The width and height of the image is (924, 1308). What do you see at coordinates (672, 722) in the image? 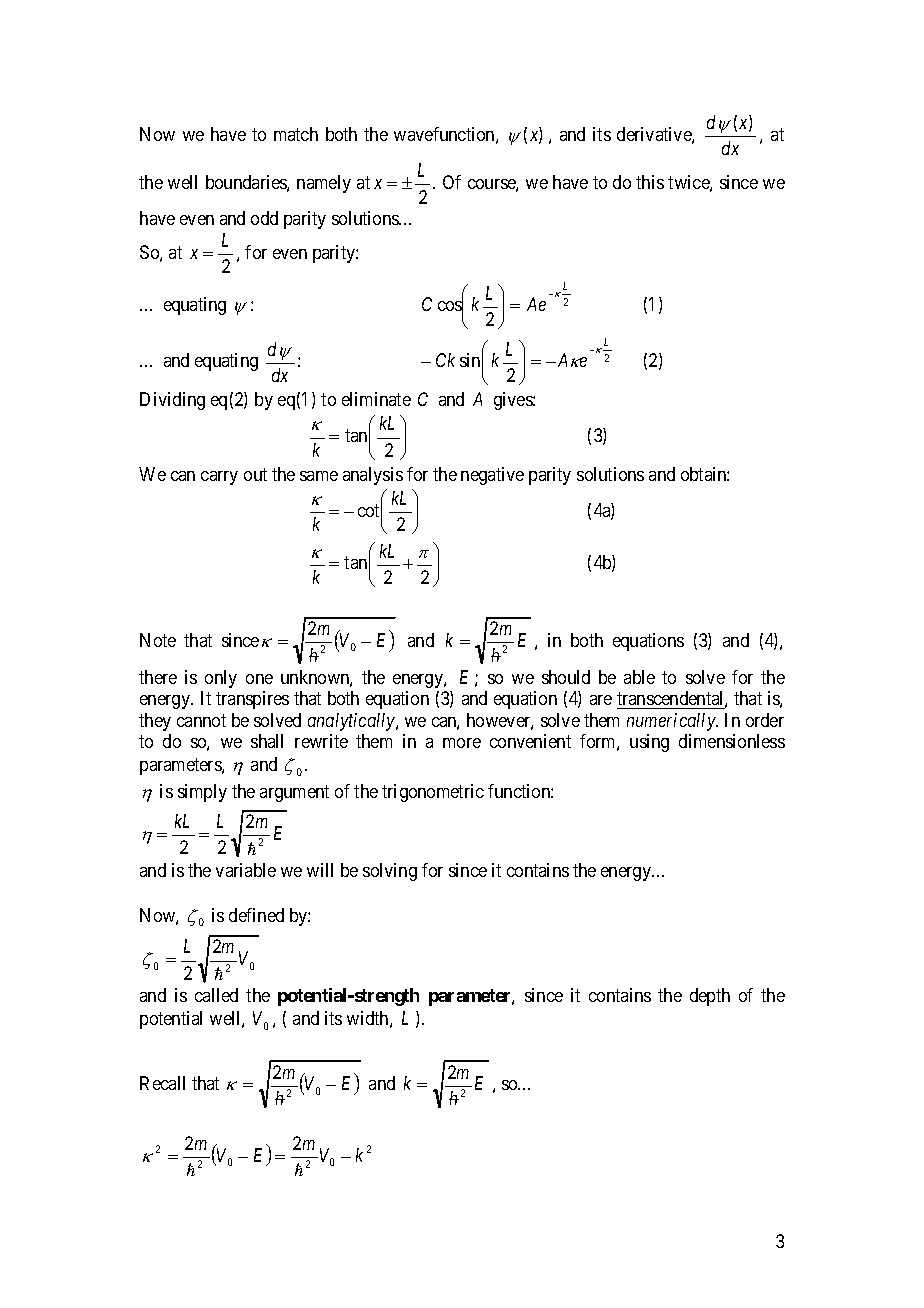
I see `numerically` at bounding box center [672, 722].
